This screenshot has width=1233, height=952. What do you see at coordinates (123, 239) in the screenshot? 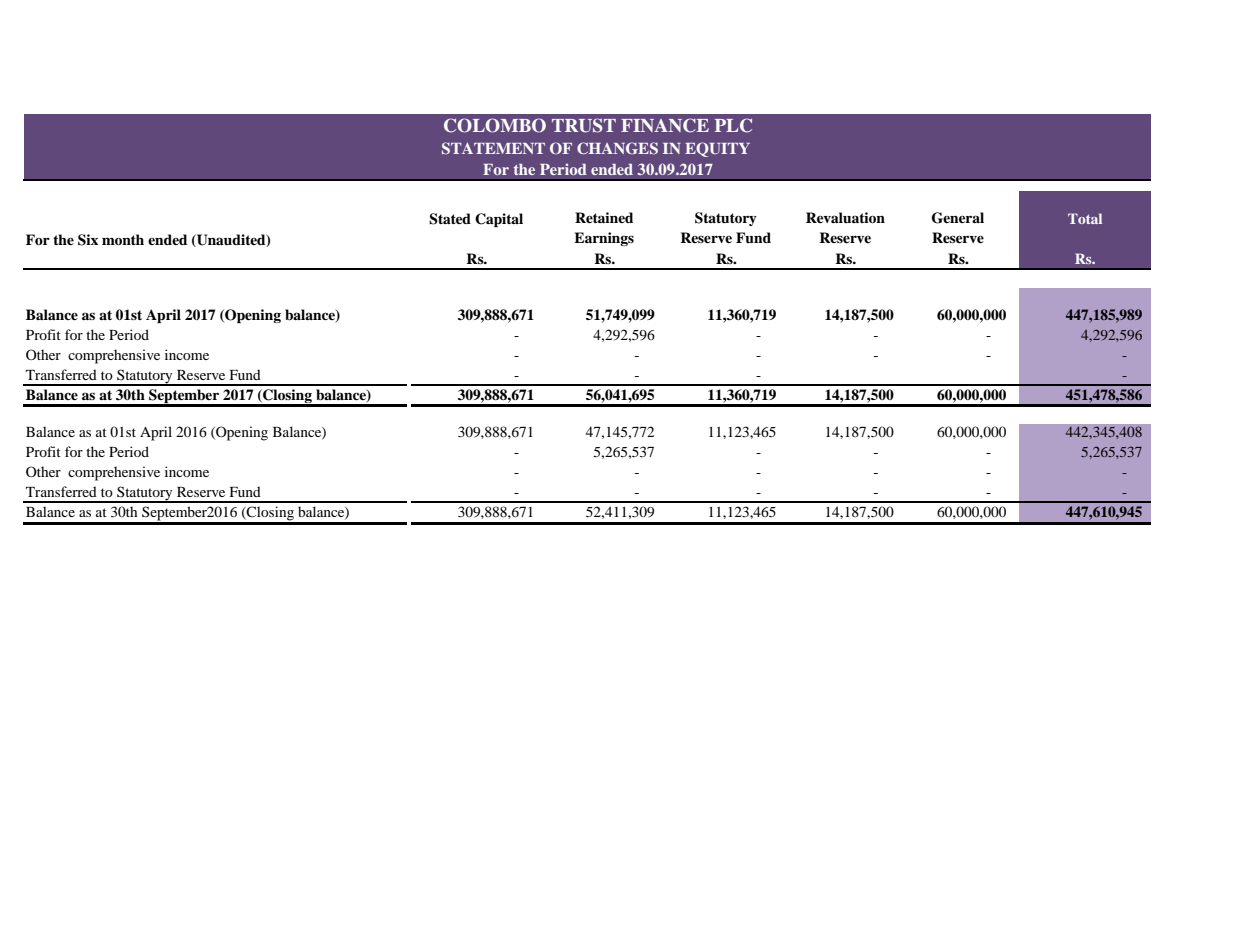
I see `month` at bounding box center [123, 239].
